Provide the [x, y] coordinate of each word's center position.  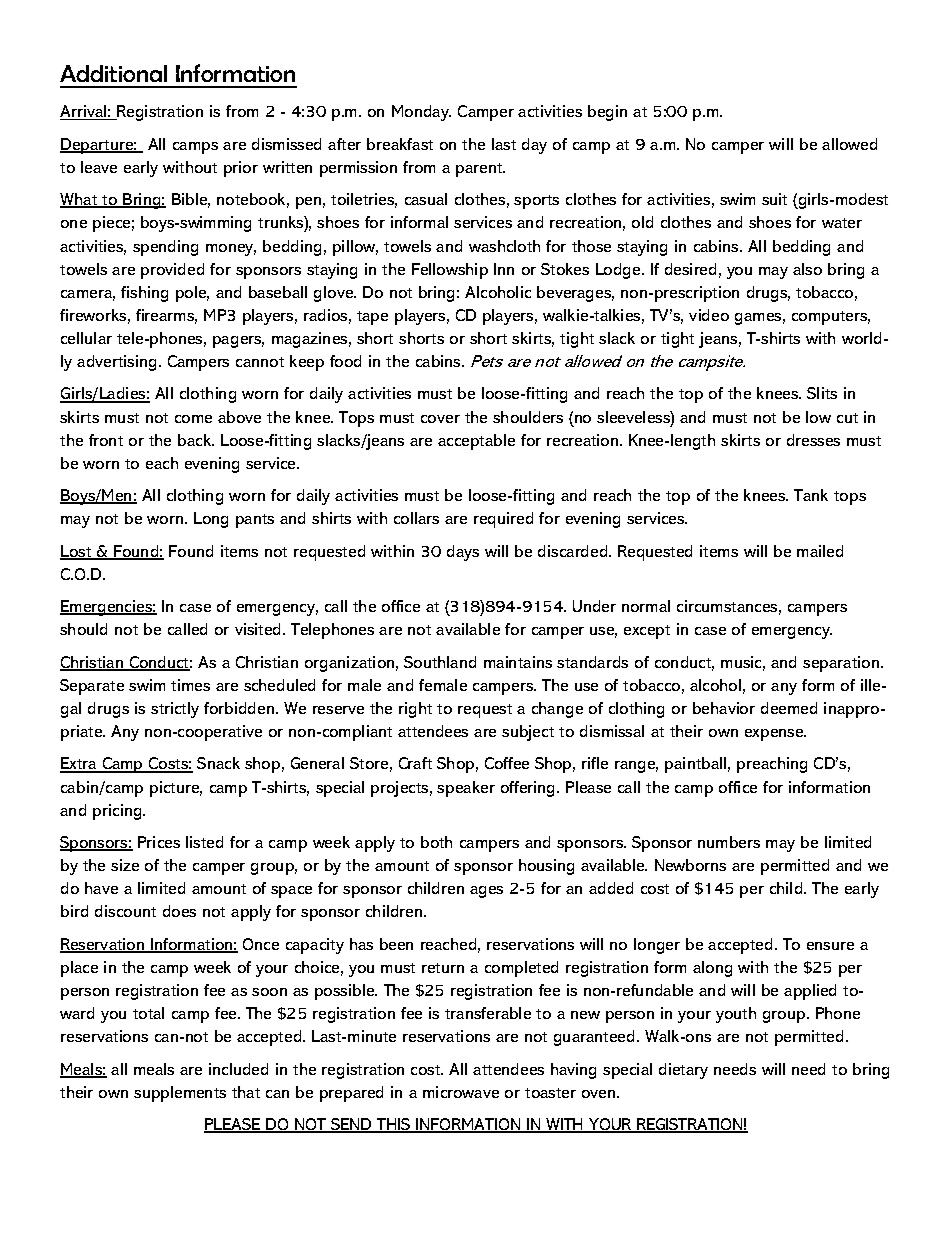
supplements [180, 1094]
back [196, 440]
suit [774, 199]
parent [480, 170]
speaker [466, 789]
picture [176, 789]
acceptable [476, 442]
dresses [813, 440]
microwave [461, 1092]
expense [775, 735]
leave [99, 167]
